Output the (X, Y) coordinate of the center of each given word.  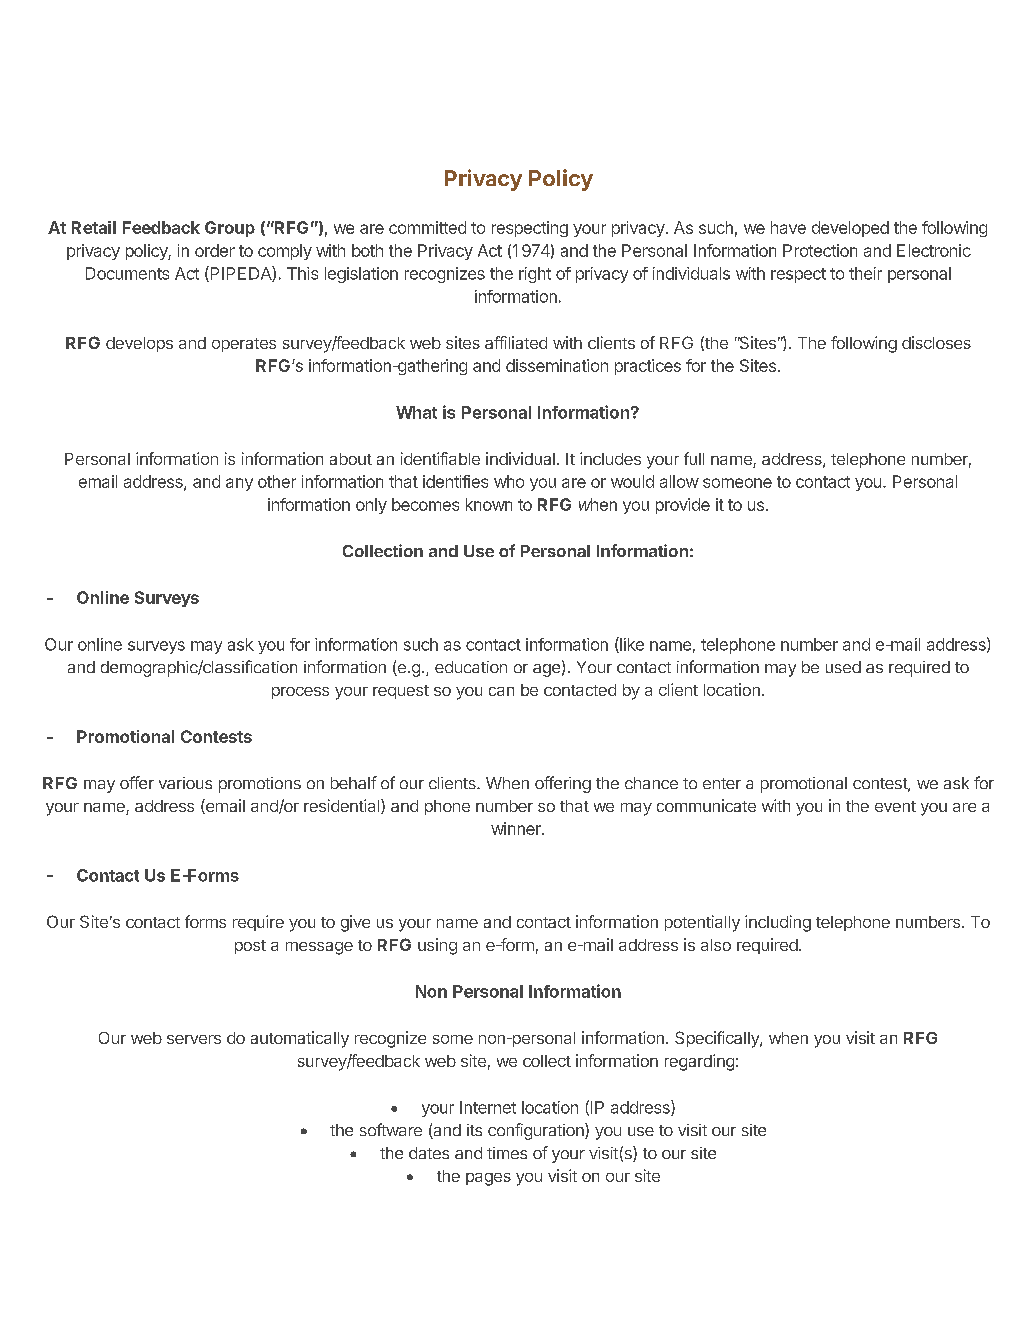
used (843, 667)
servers (194, 1039)
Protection (820, 250)
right (535, 275)
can (501, 691)
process (300, 693)
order (215, 250)
